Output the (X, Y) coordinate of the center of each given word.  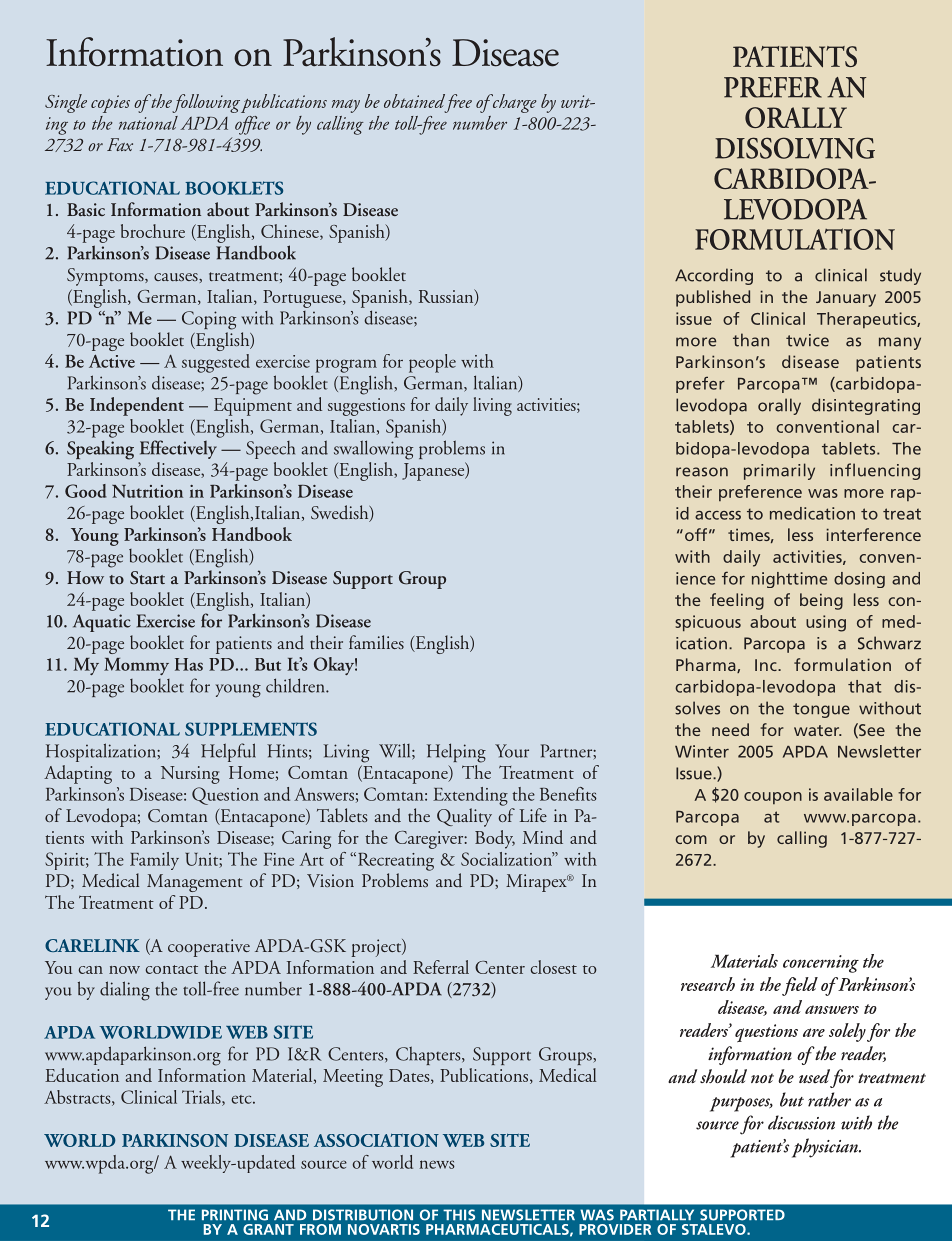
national (148, 123)
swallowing (373, 450)
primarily (779, 471)
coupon (773, 798)
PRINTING (235, 1215)
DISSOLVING (795, 148)
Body (495, 839)
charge (513, 103)
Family (154, 861)
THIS (459, 1215)
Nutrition (147, 491)
